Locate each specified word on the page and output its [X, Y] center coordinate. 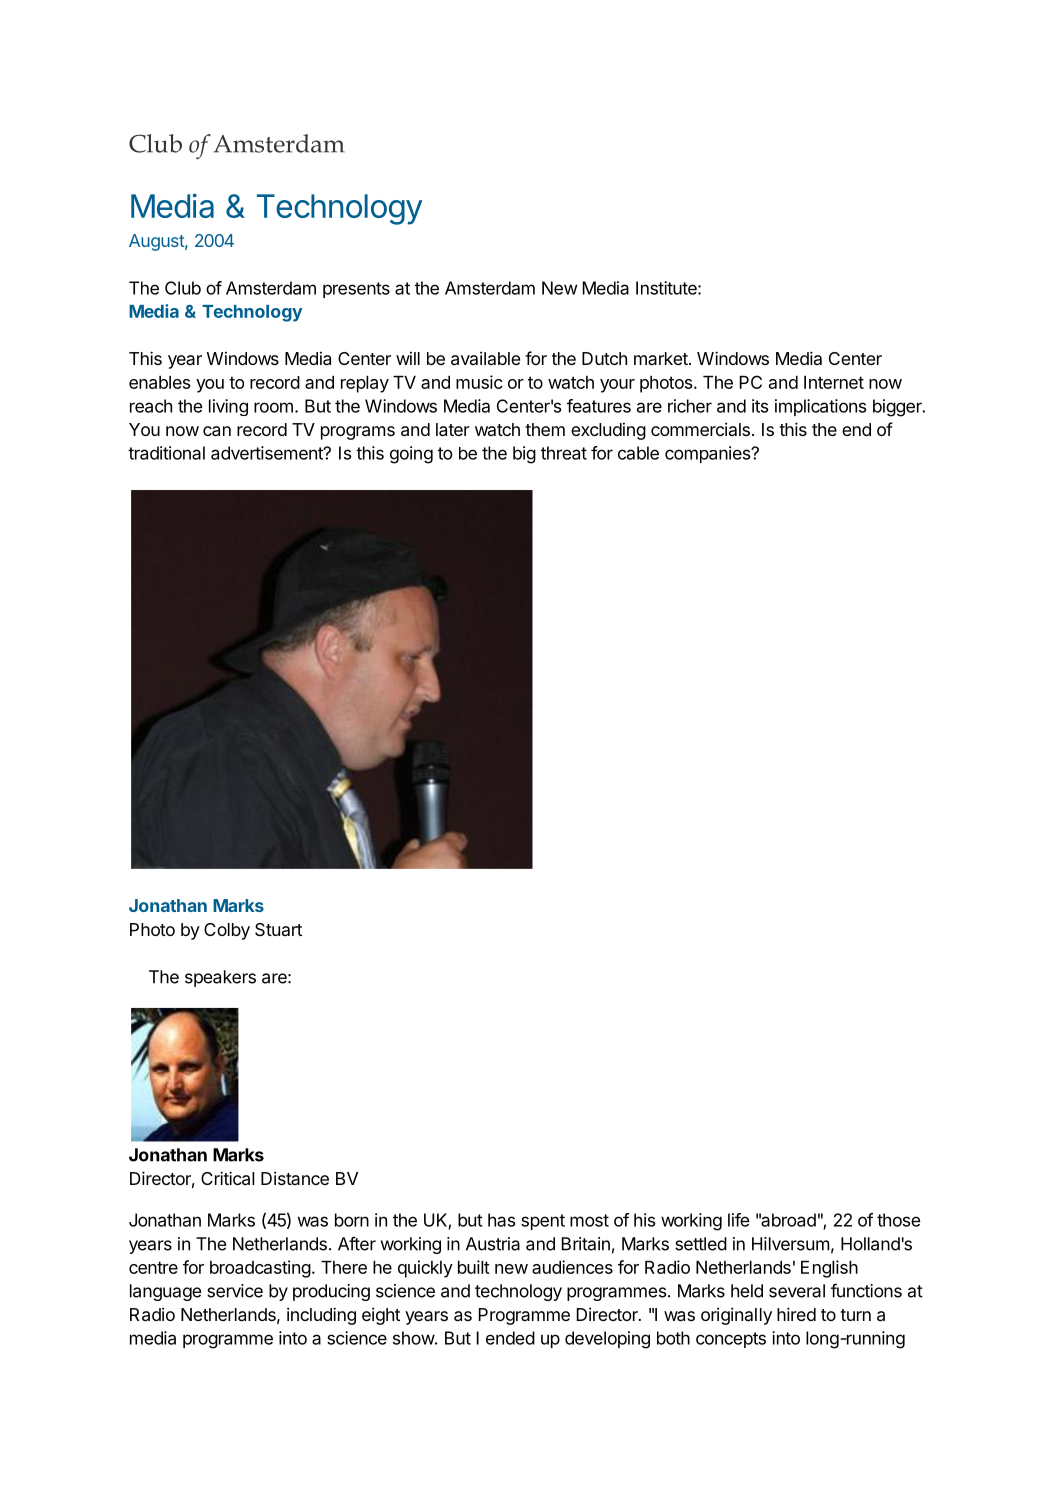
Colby [227, 931]
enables [159, 382]
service [235, 1291]
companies [709, 454]
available [485, 358]
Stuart [278, 929]
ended [510, 1338]
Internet [834, 382]
